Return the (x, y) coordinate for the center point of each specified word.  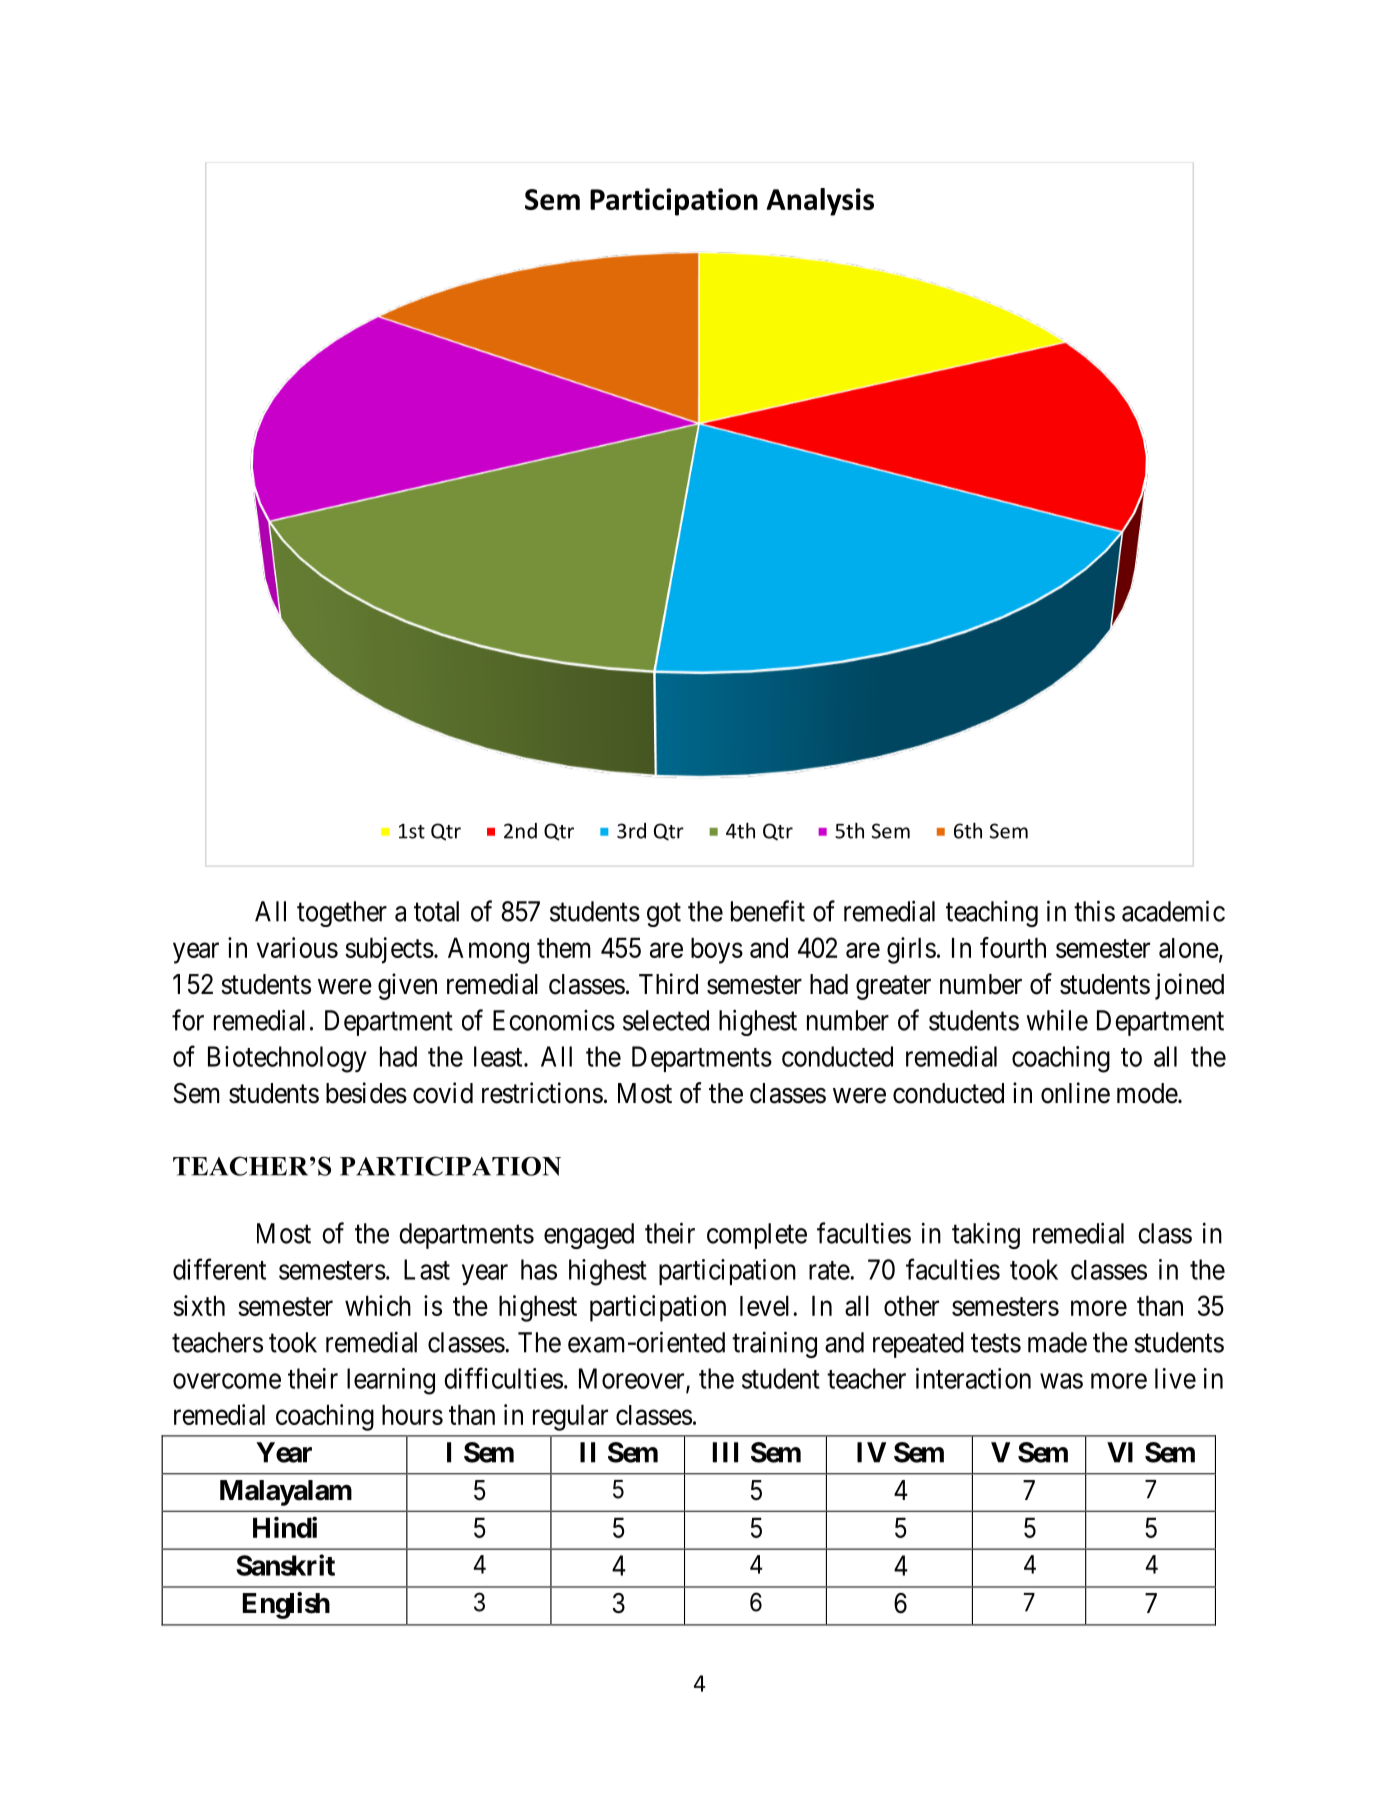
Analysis (820, 202)
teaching (992, 914)
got (664, 915)
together (342, 914)
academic (1173, 911)
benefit (768, 911)
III (725, 1452)
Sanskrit (285, 1565)
